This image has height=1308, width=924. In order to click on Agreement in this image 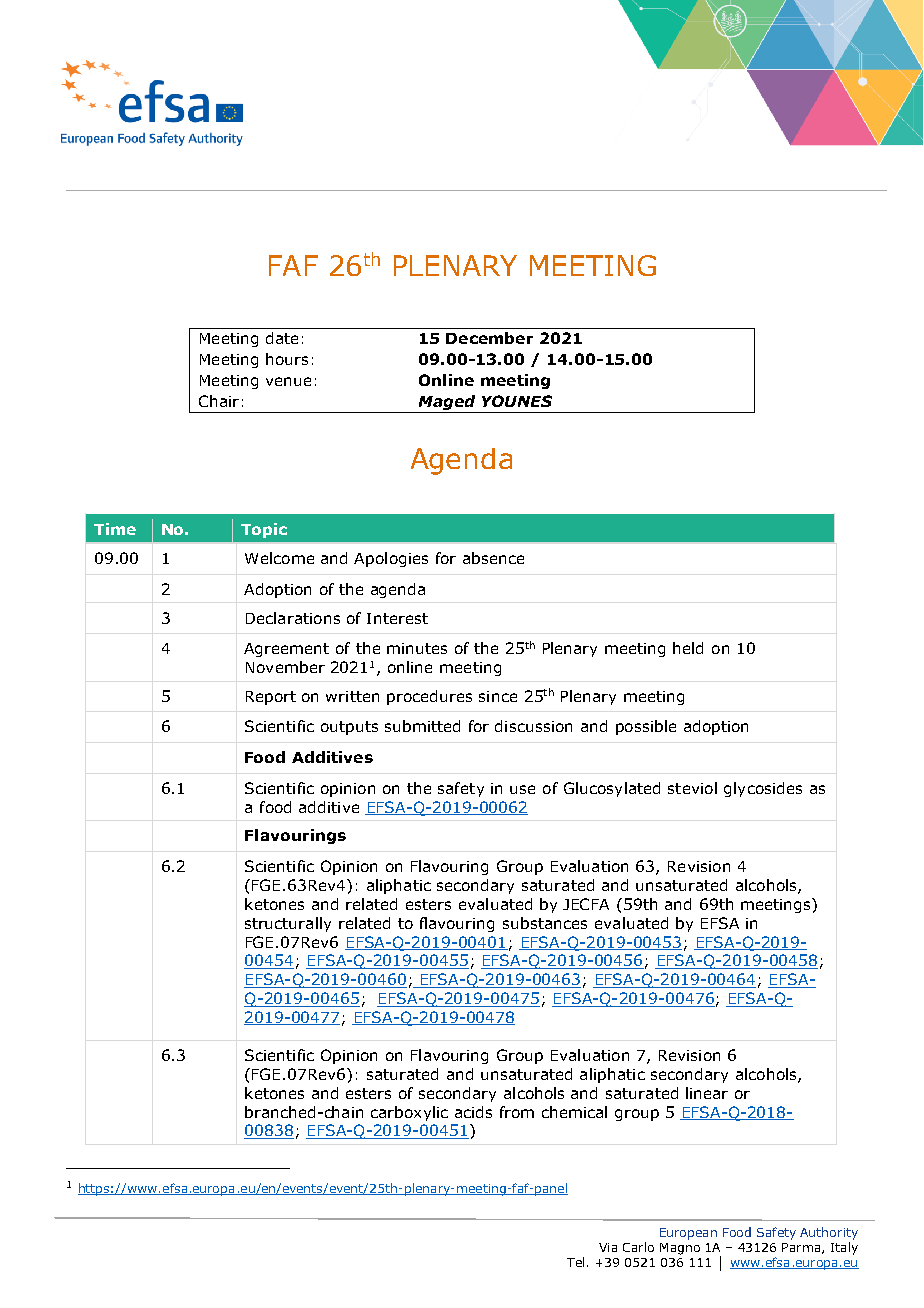, I will do `click(286, 650)`.
